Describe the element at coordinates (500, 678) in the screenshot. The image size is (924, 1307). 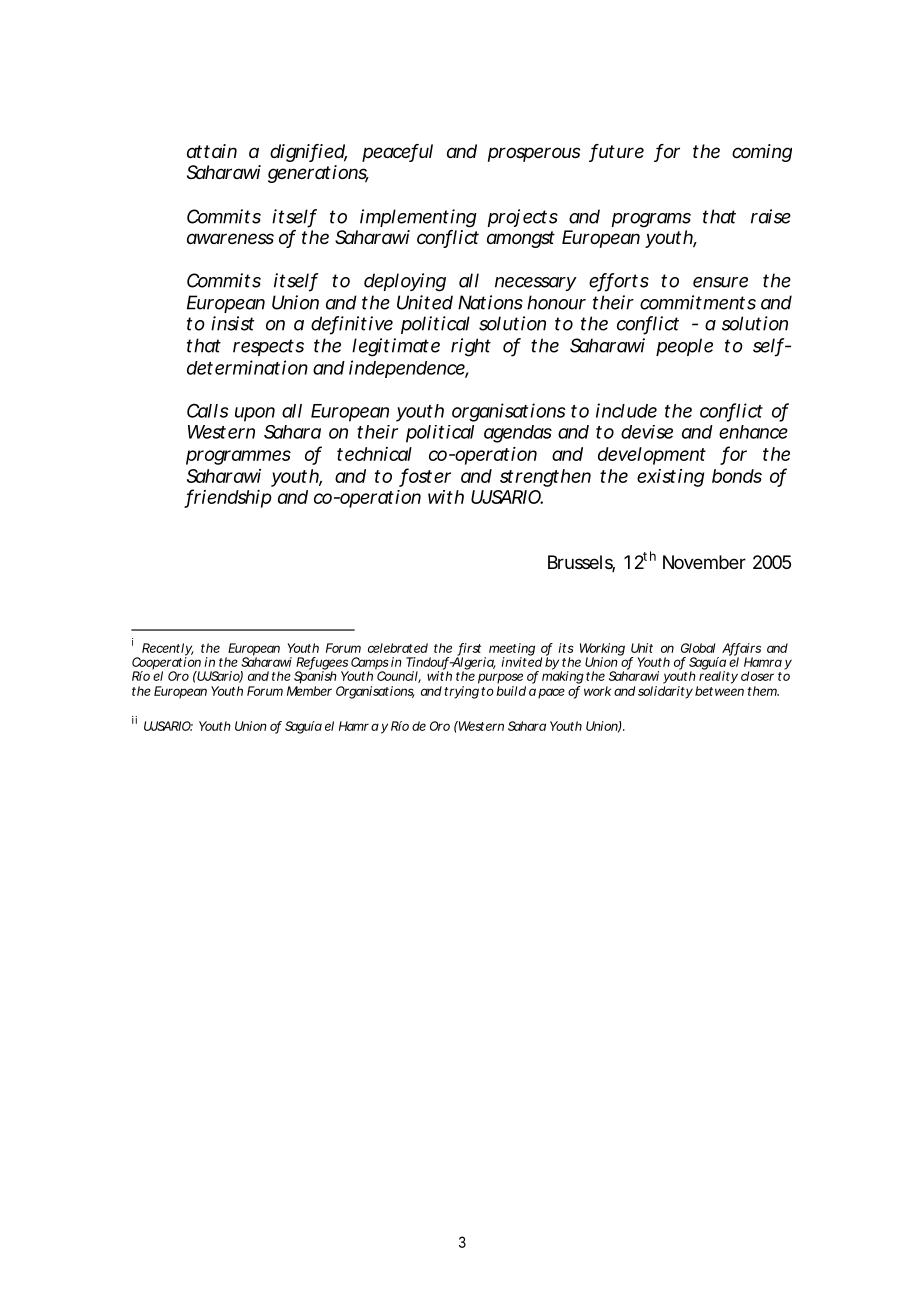
I see `purpose` at that location.
